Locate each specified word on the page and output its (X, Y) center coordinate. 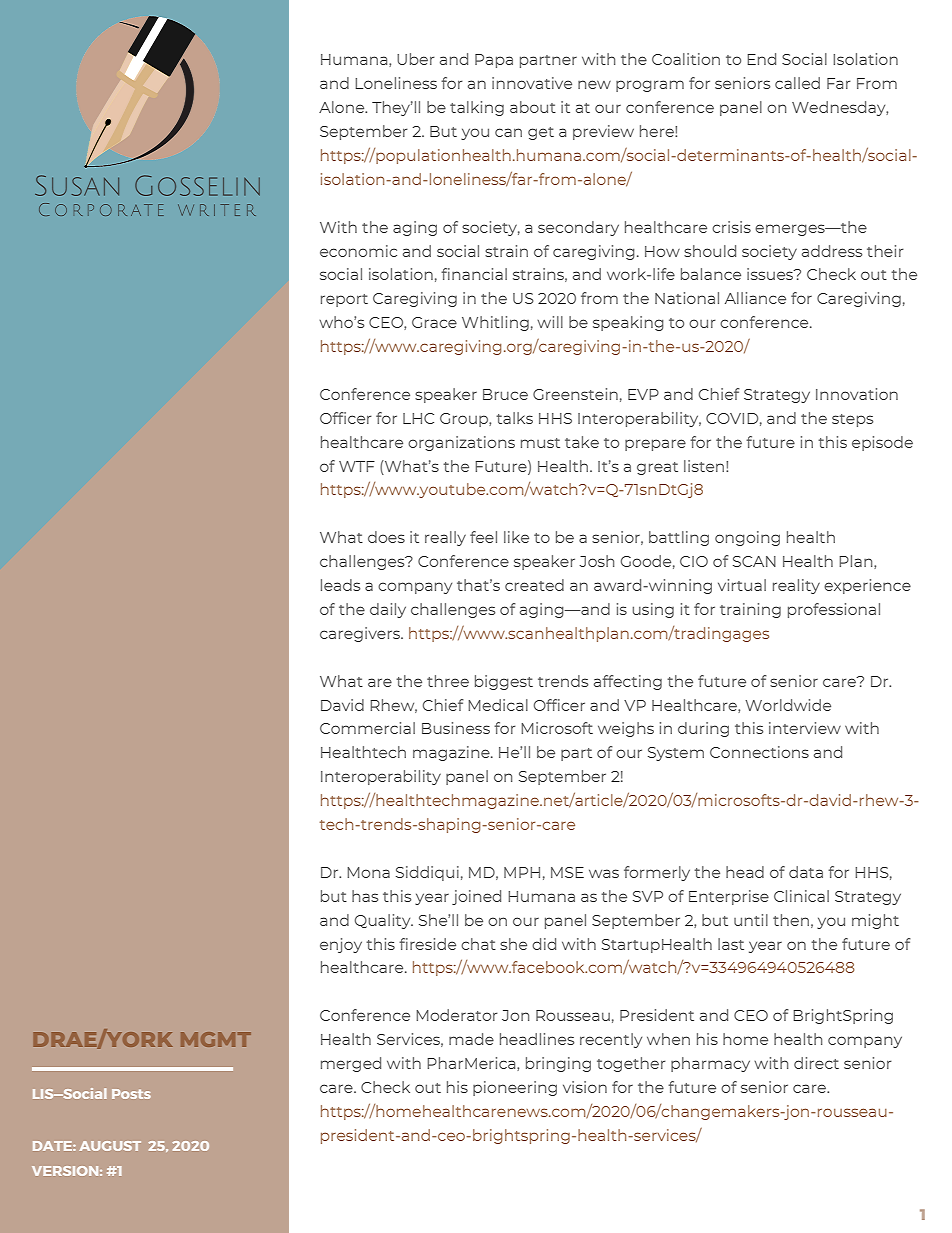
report (344, 300)
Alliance (755, 298)
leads (340, 585)
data (806, 872)
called (797, 83)
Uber (415, 59)
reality (796, 586)
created (534, 585)
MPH (522, 872)
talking (477, 108)
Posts (131, 1094)
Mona (368, 872)
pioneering (515, 1088)
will (550, 322)
